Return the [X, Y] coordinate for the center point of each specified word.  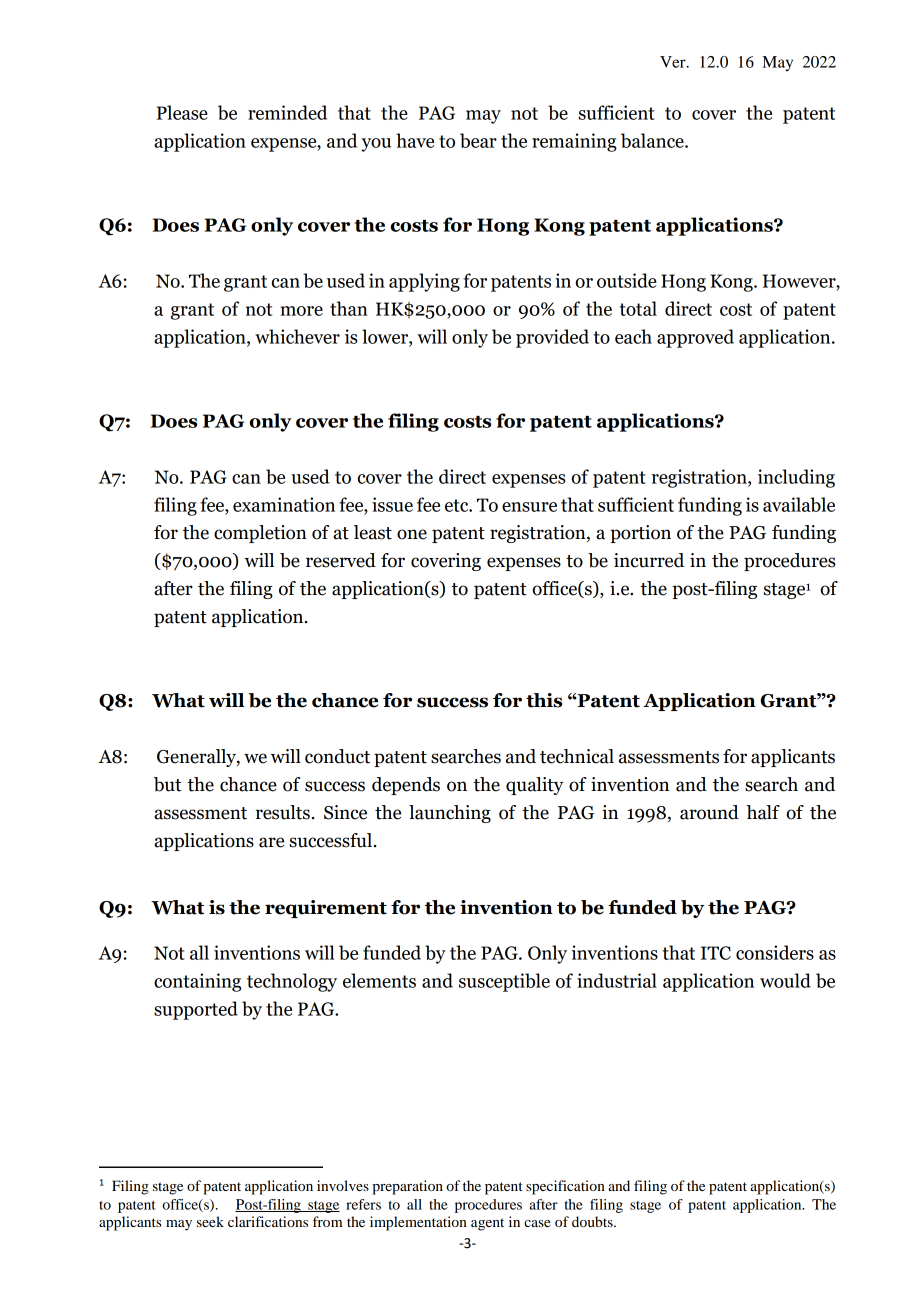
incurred [649, 560]
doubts [593, 1221]
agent [487, 1224]
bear [478, 140]
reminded [287, 112]
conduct [337, 756]
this [544, 700]
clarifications [268, 1221]
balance [653, 140]
